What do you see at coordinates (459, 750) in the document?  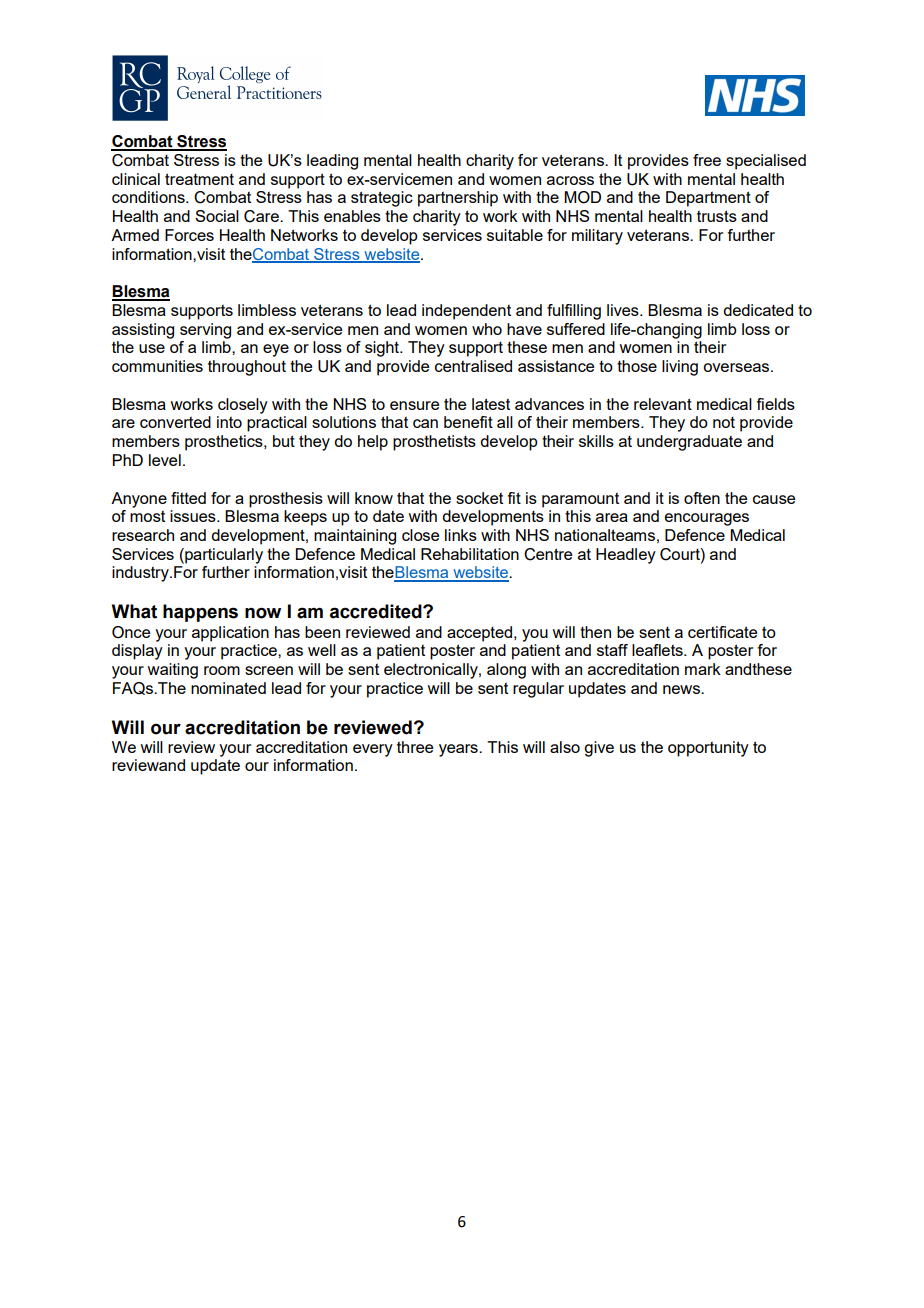 I see `years` at bounding box center [459, 750].
